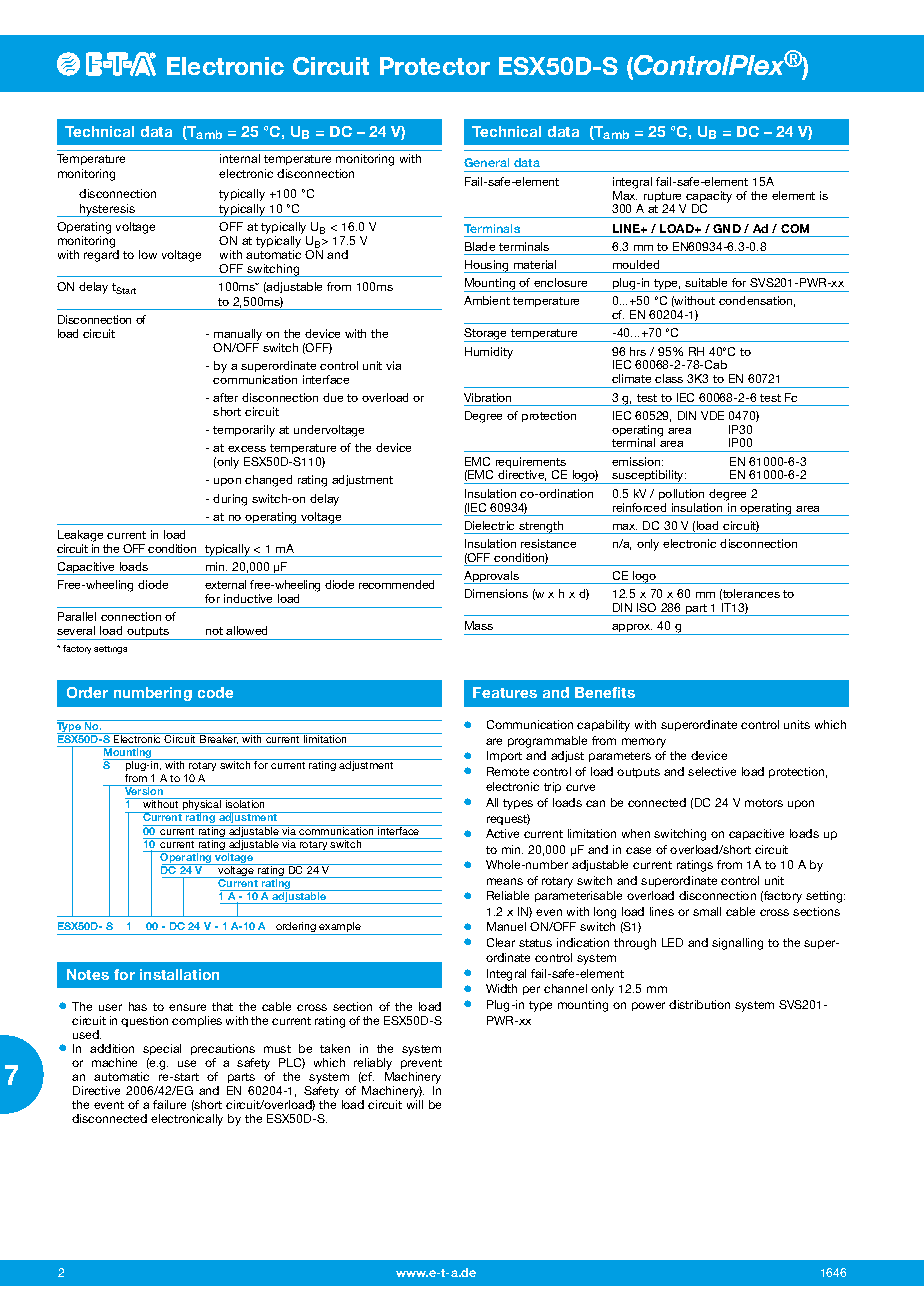 This image has height=1308, width=924. What do you see at coordinates (631, 629) in the image?
I see `approx` at bounding box center [631, 629].
